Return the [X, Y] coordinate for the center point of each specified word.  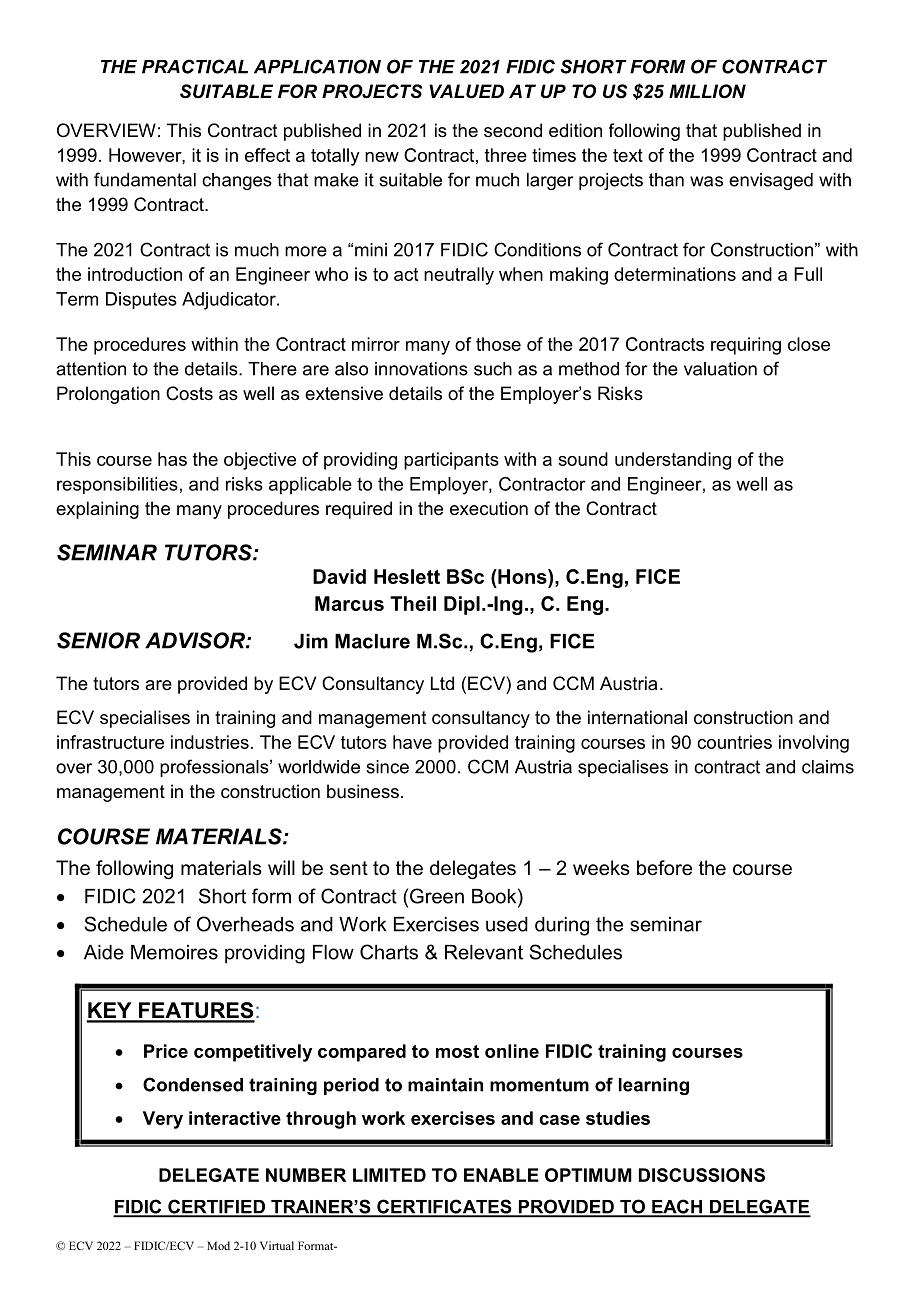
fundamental [145, 179]
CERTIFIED [216, 1207]
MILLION [707, 91]
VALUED [466, 91]
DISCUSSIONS [702, 1175]
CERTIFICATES [444, 1207]
